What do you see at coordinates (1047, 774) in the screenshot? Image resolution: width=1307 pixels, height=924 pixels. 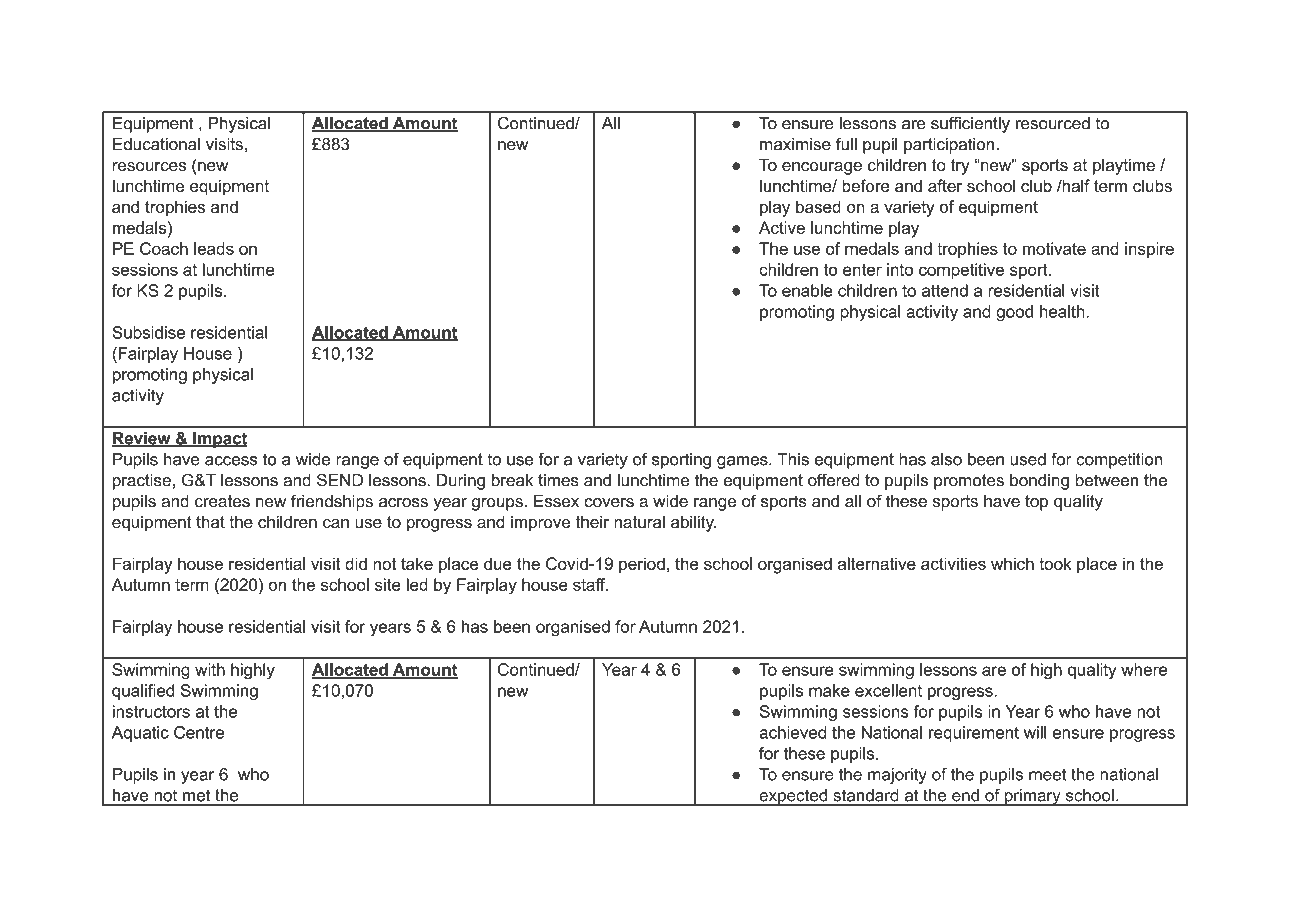 I see `meet` at bounding box center [1047, 774].
